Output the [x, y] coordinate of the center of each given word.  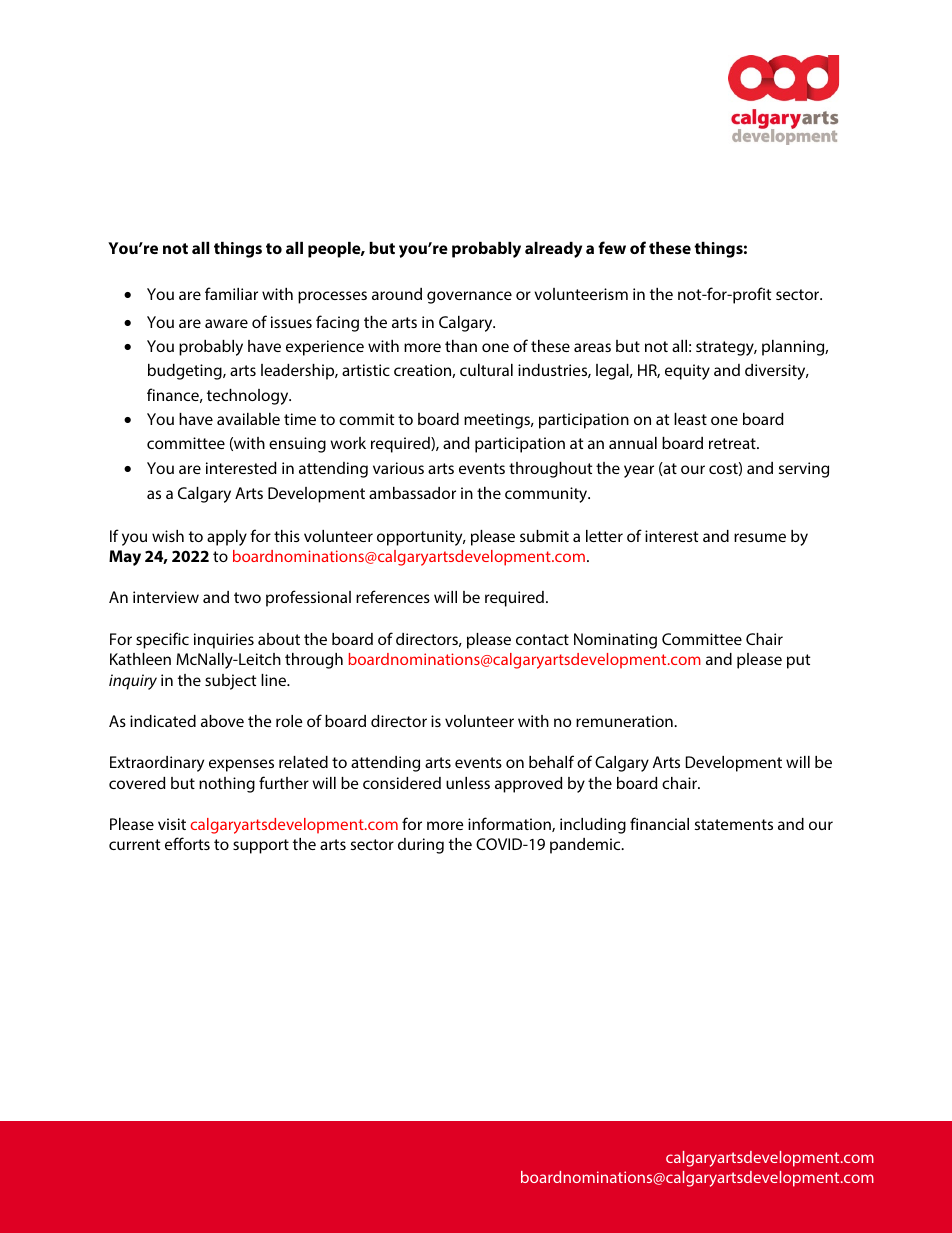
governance [469, 297]
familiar [231, 293]
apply [227, 538]
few [612, 247]
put [798, 661]
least [690, 419]
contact [542, 639]
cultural [486, 370]
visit [172, 824]
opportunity [421, 538]
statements [734, 824]
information [510, 824]
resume [760, 537]
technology [249, 397]
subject [230, 682]
